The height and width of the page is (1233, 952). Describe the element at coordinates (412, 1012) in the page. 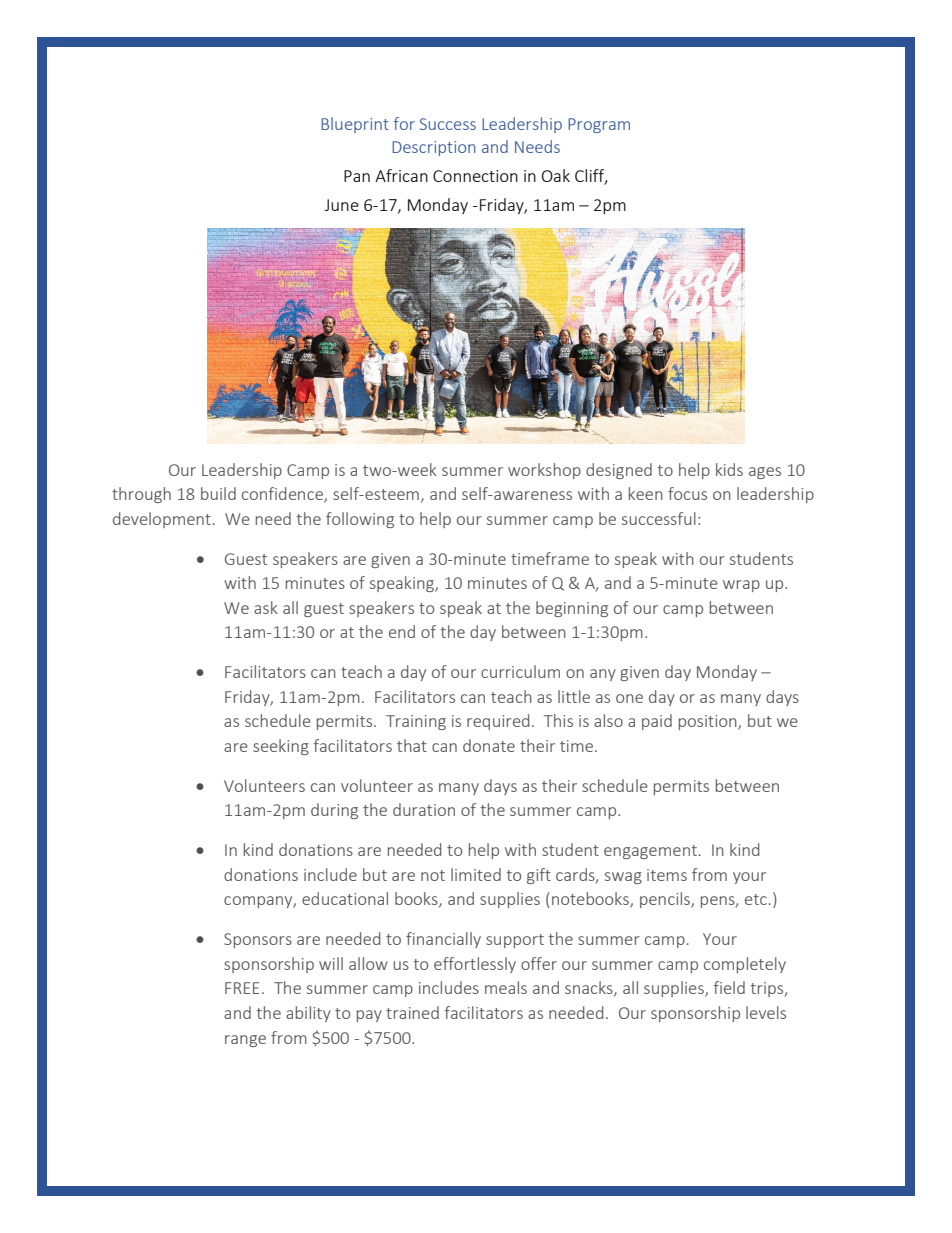

I see `trained` at that location.
